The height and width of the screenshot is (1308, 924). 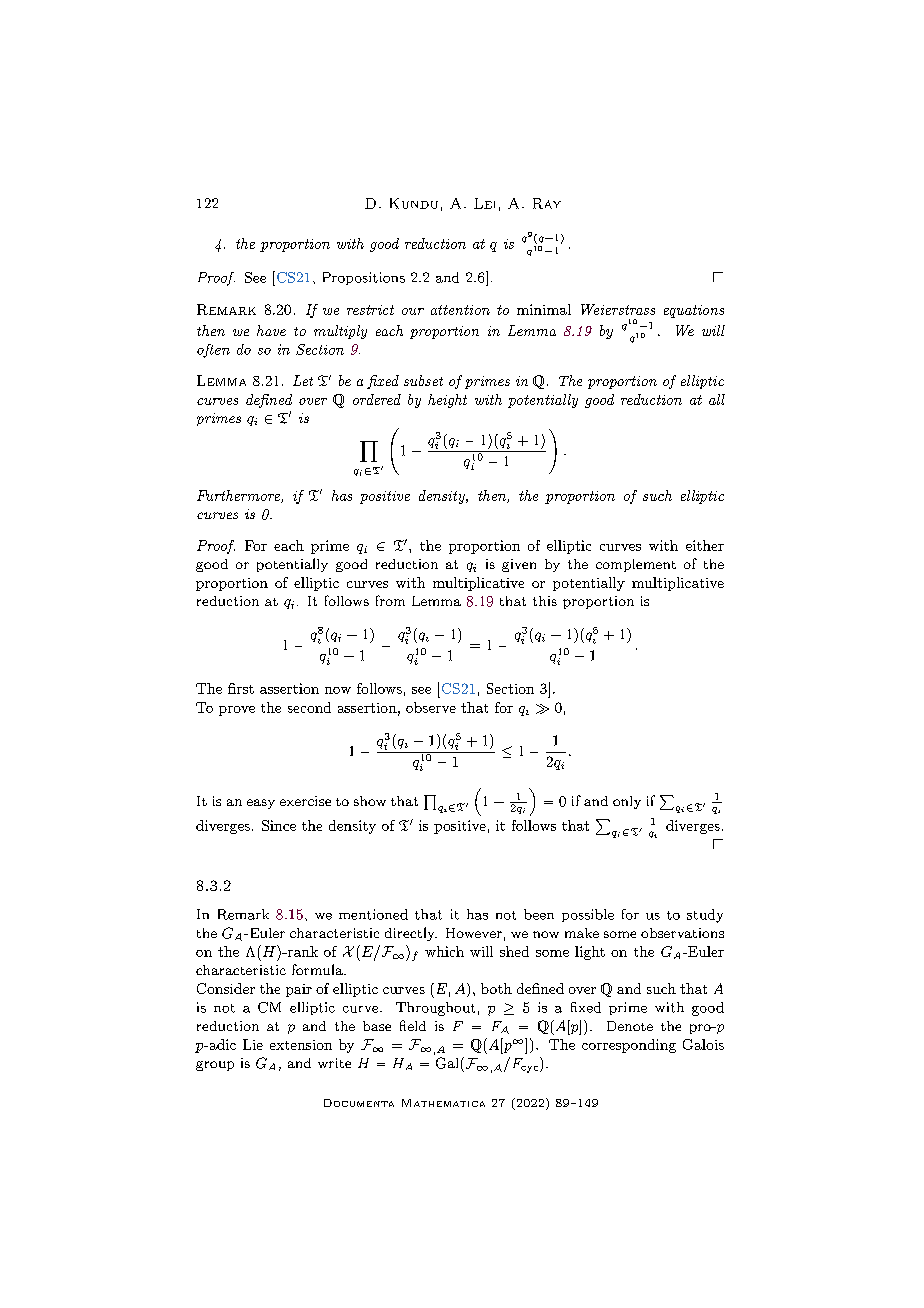 What do you see at coordinates (636, 565) in the screenshot?
I see `complement` at bounding box center [636, 565].
